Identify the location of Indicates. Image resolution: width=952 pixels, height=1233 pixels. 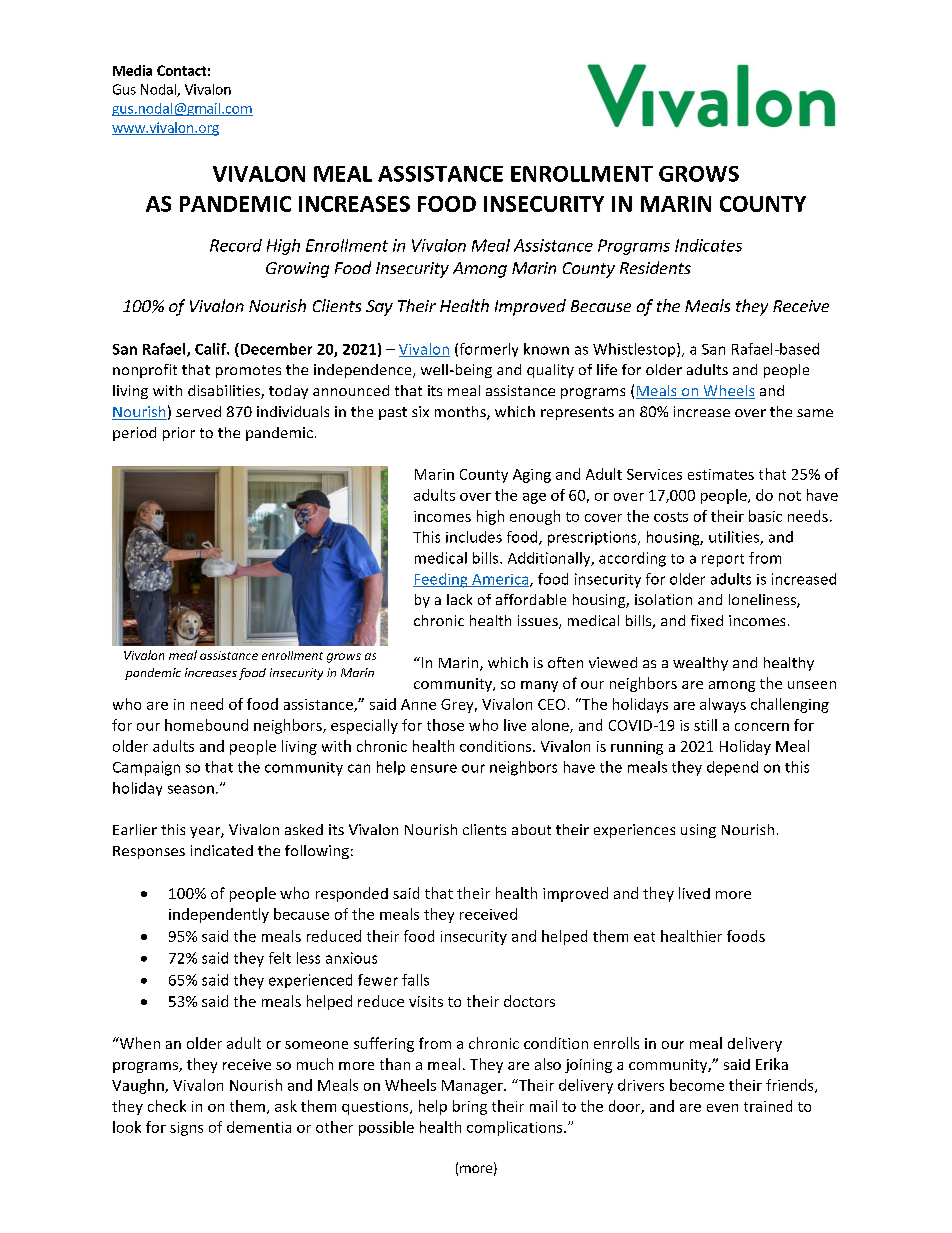
(708, 245).
